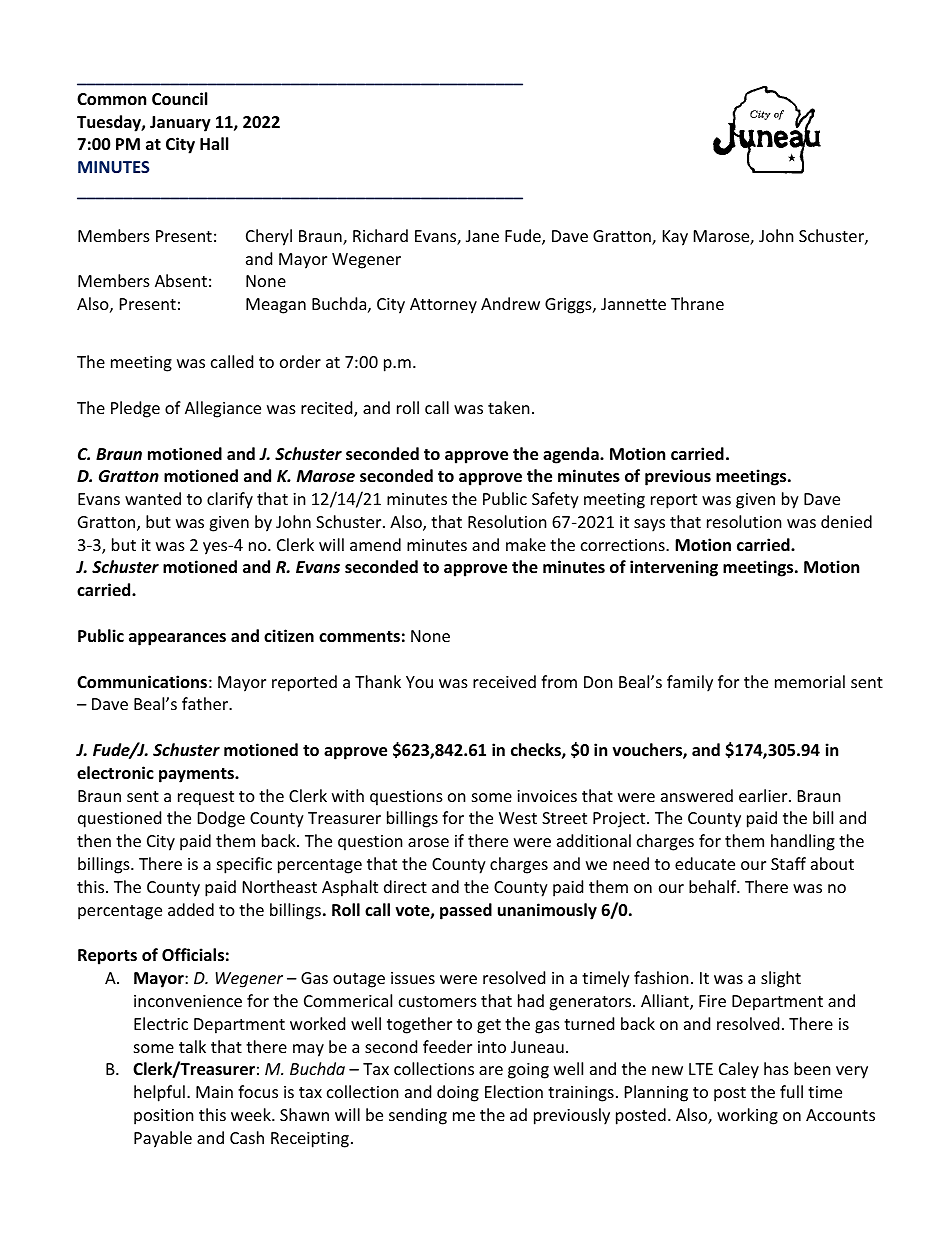 This screenshot has height=1233, width=952. What do you see at coordinates (846, 521) in the screenshot?
I see `denied` at bounding box center [846, 521].
